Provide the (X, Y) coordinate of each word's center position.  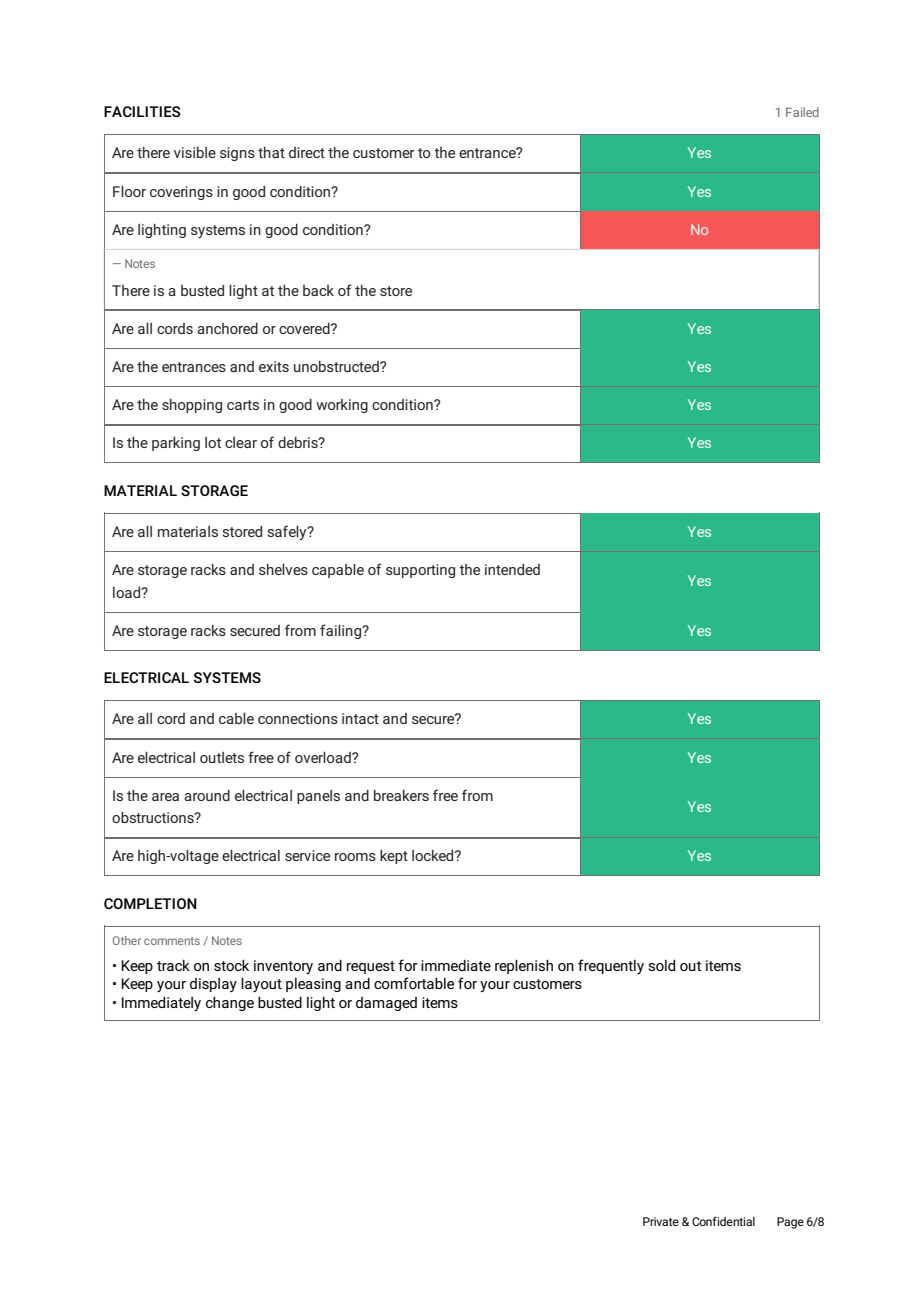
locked (434, 855)
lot (213, 442)
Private (661, 1221)
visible (195, 152)
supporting (420, 571)
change (230, 1004)
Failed (802, 112)
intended (512, 569)
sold (661, 965)
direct (307, 152)
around (207, 795)
